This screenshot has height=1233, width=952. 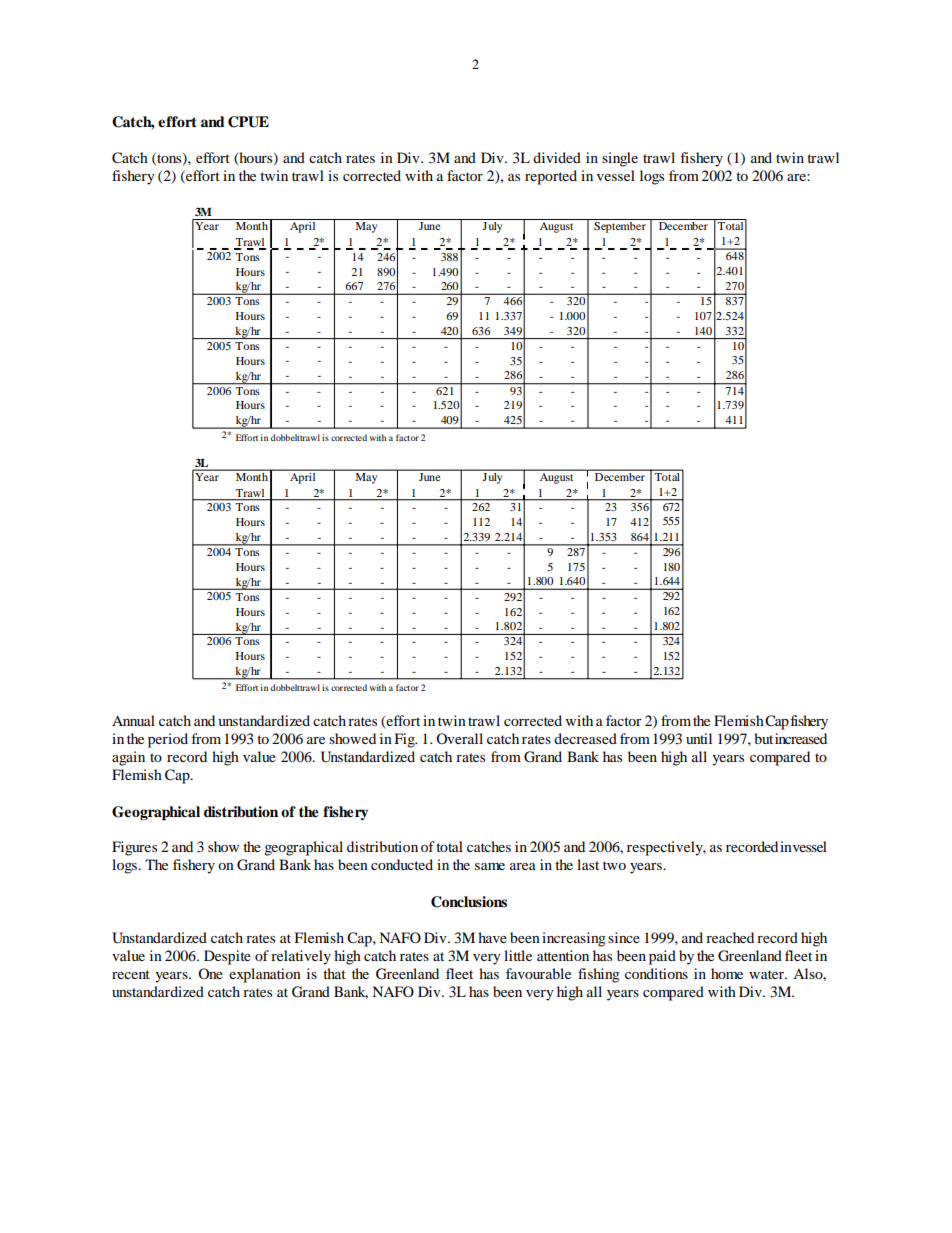 What do you see at coordinates (557, 157) in the screenshot?
I see `divided` at bounding box center [557, 157].
